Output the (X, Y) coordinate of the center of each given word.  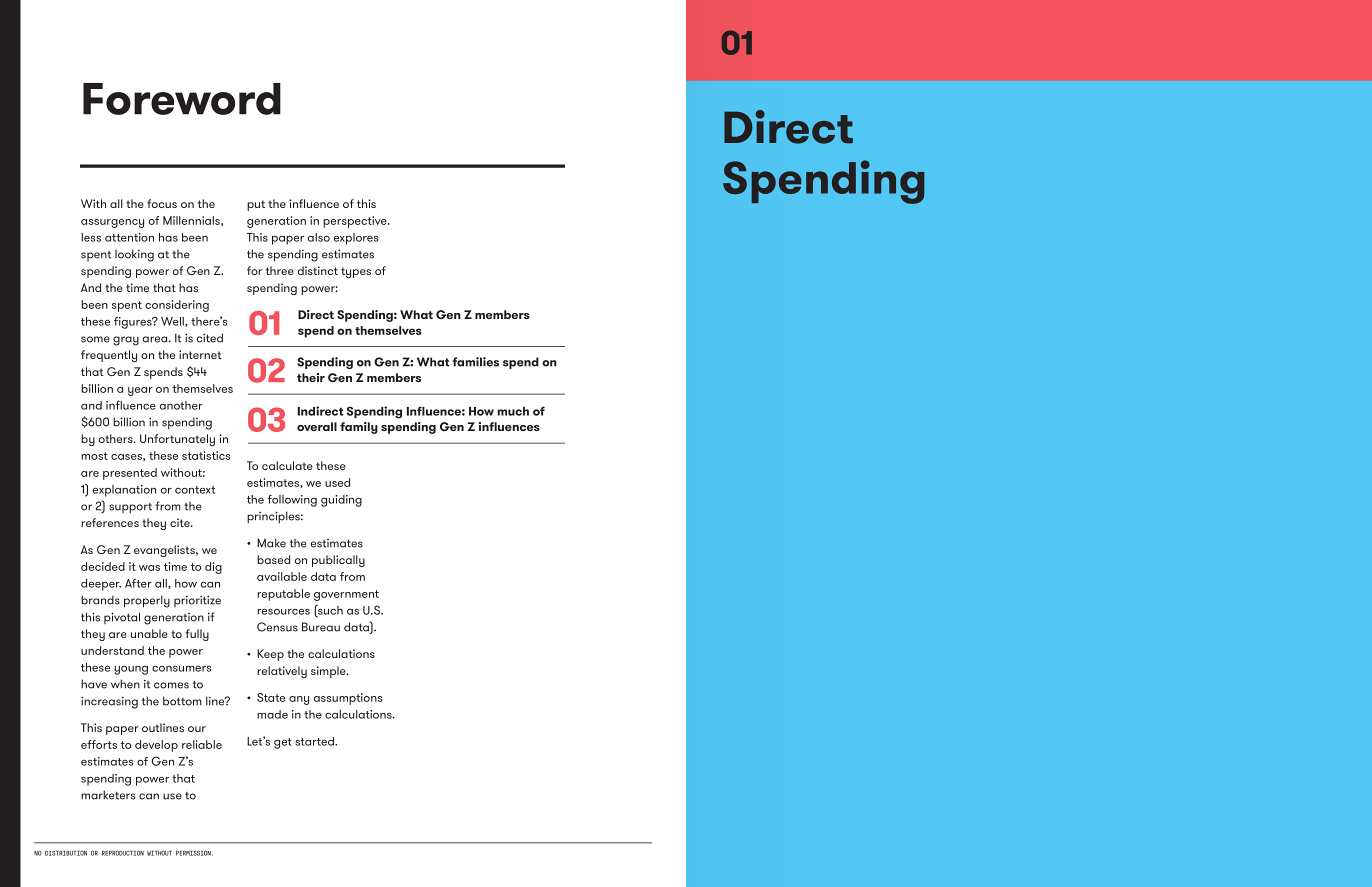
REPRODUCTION (123, 853)
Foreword (182, 99)
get (283, 743)
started (315, 741)
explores (356, 239)
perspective (356, 222)
